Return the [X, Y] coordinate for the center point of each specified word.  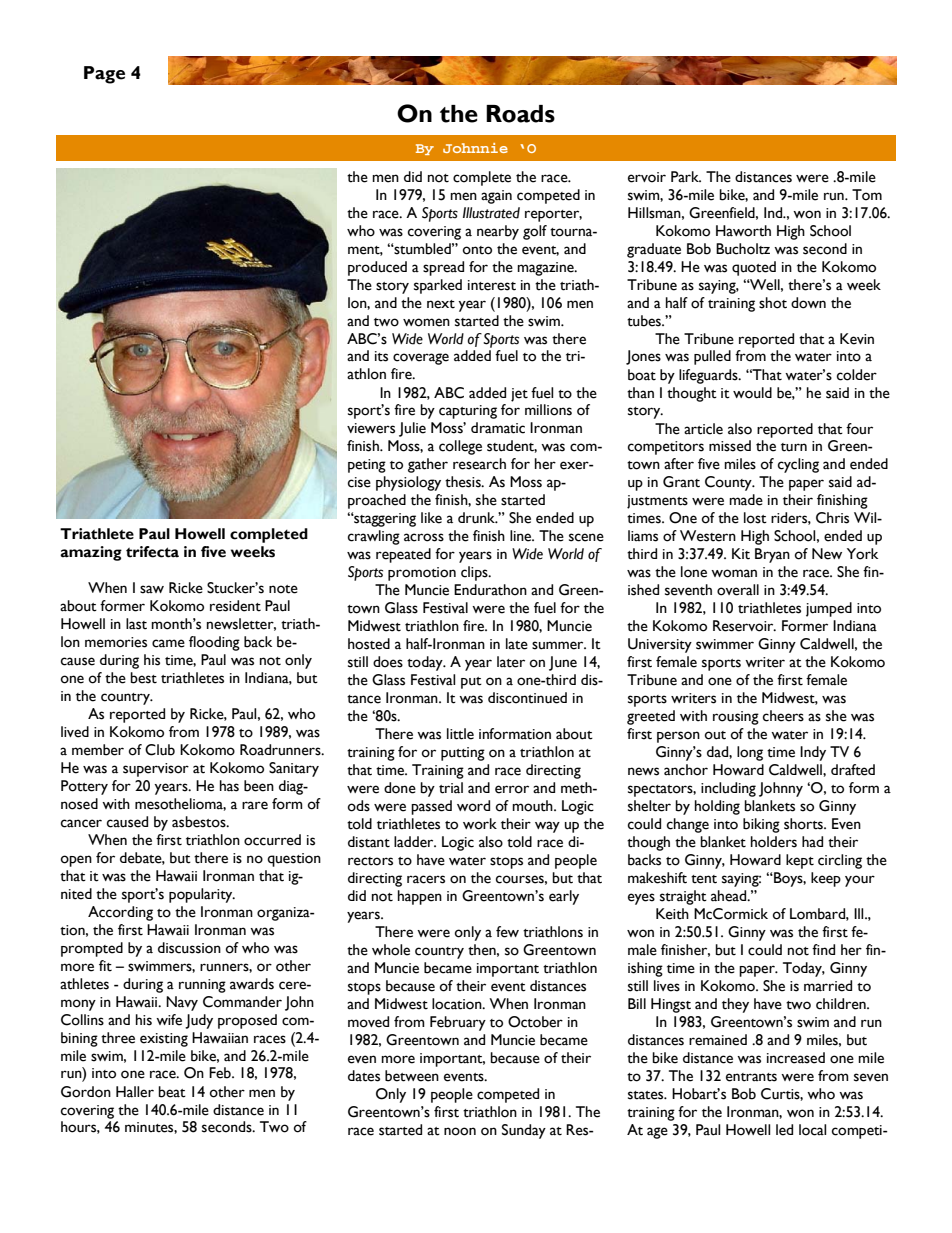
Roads [520, 114]
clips [475, 573]
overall [738, 590]
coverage [421, 359]
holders [774, 842]
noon [460, 1131]
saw [152, 589]
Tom [867, 195]
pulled [712, 357]
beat [172, 1092]
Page [104, 75]
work [480, 824]
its [381, 356]
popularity [202, 895]
